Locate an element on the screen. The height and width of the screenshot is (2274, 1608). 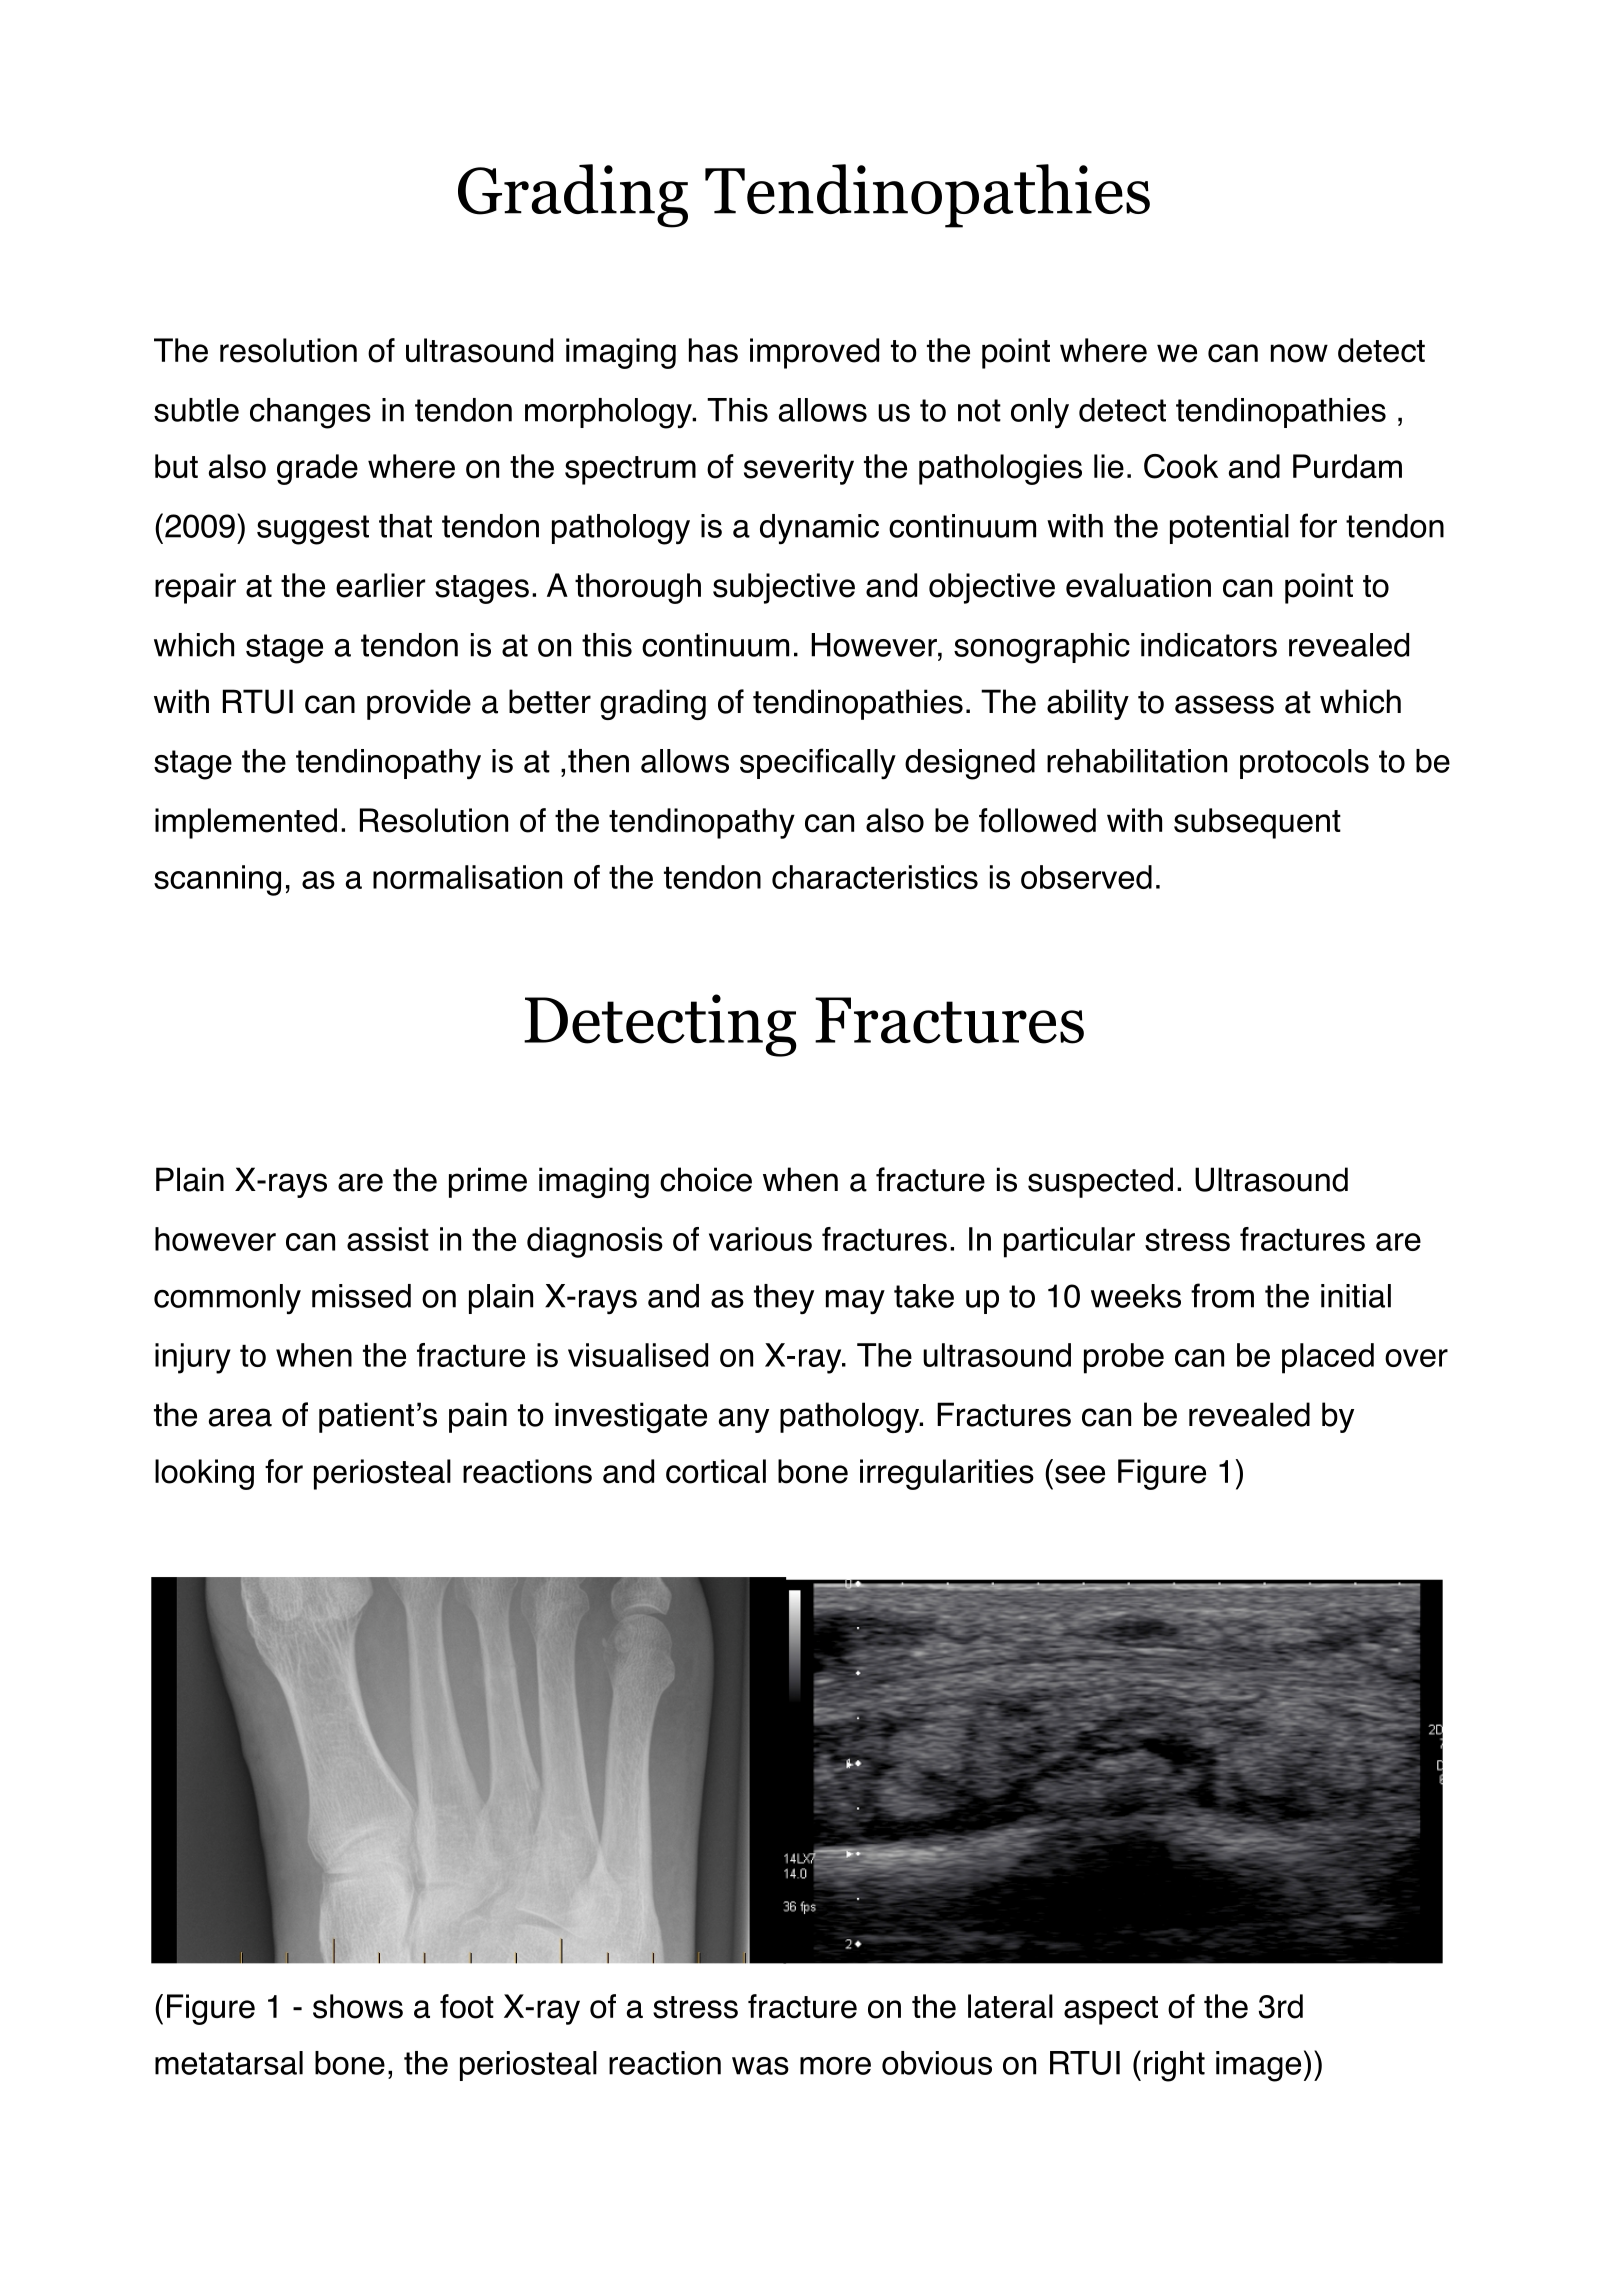
changes is located at coordinates (310, 413).
